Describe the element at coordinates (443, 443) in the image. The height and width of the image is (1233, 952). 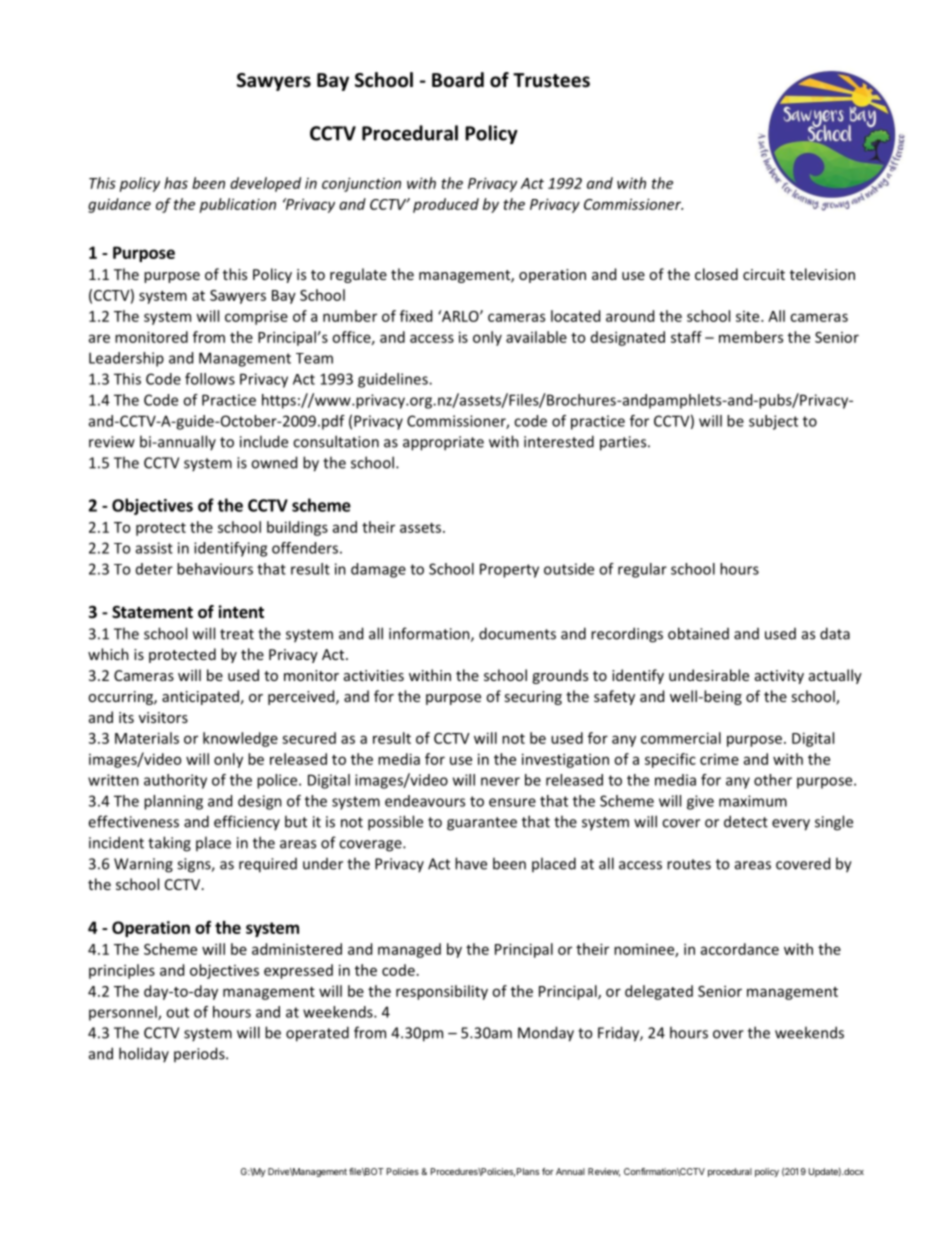
I see `appropriate` at that location.
